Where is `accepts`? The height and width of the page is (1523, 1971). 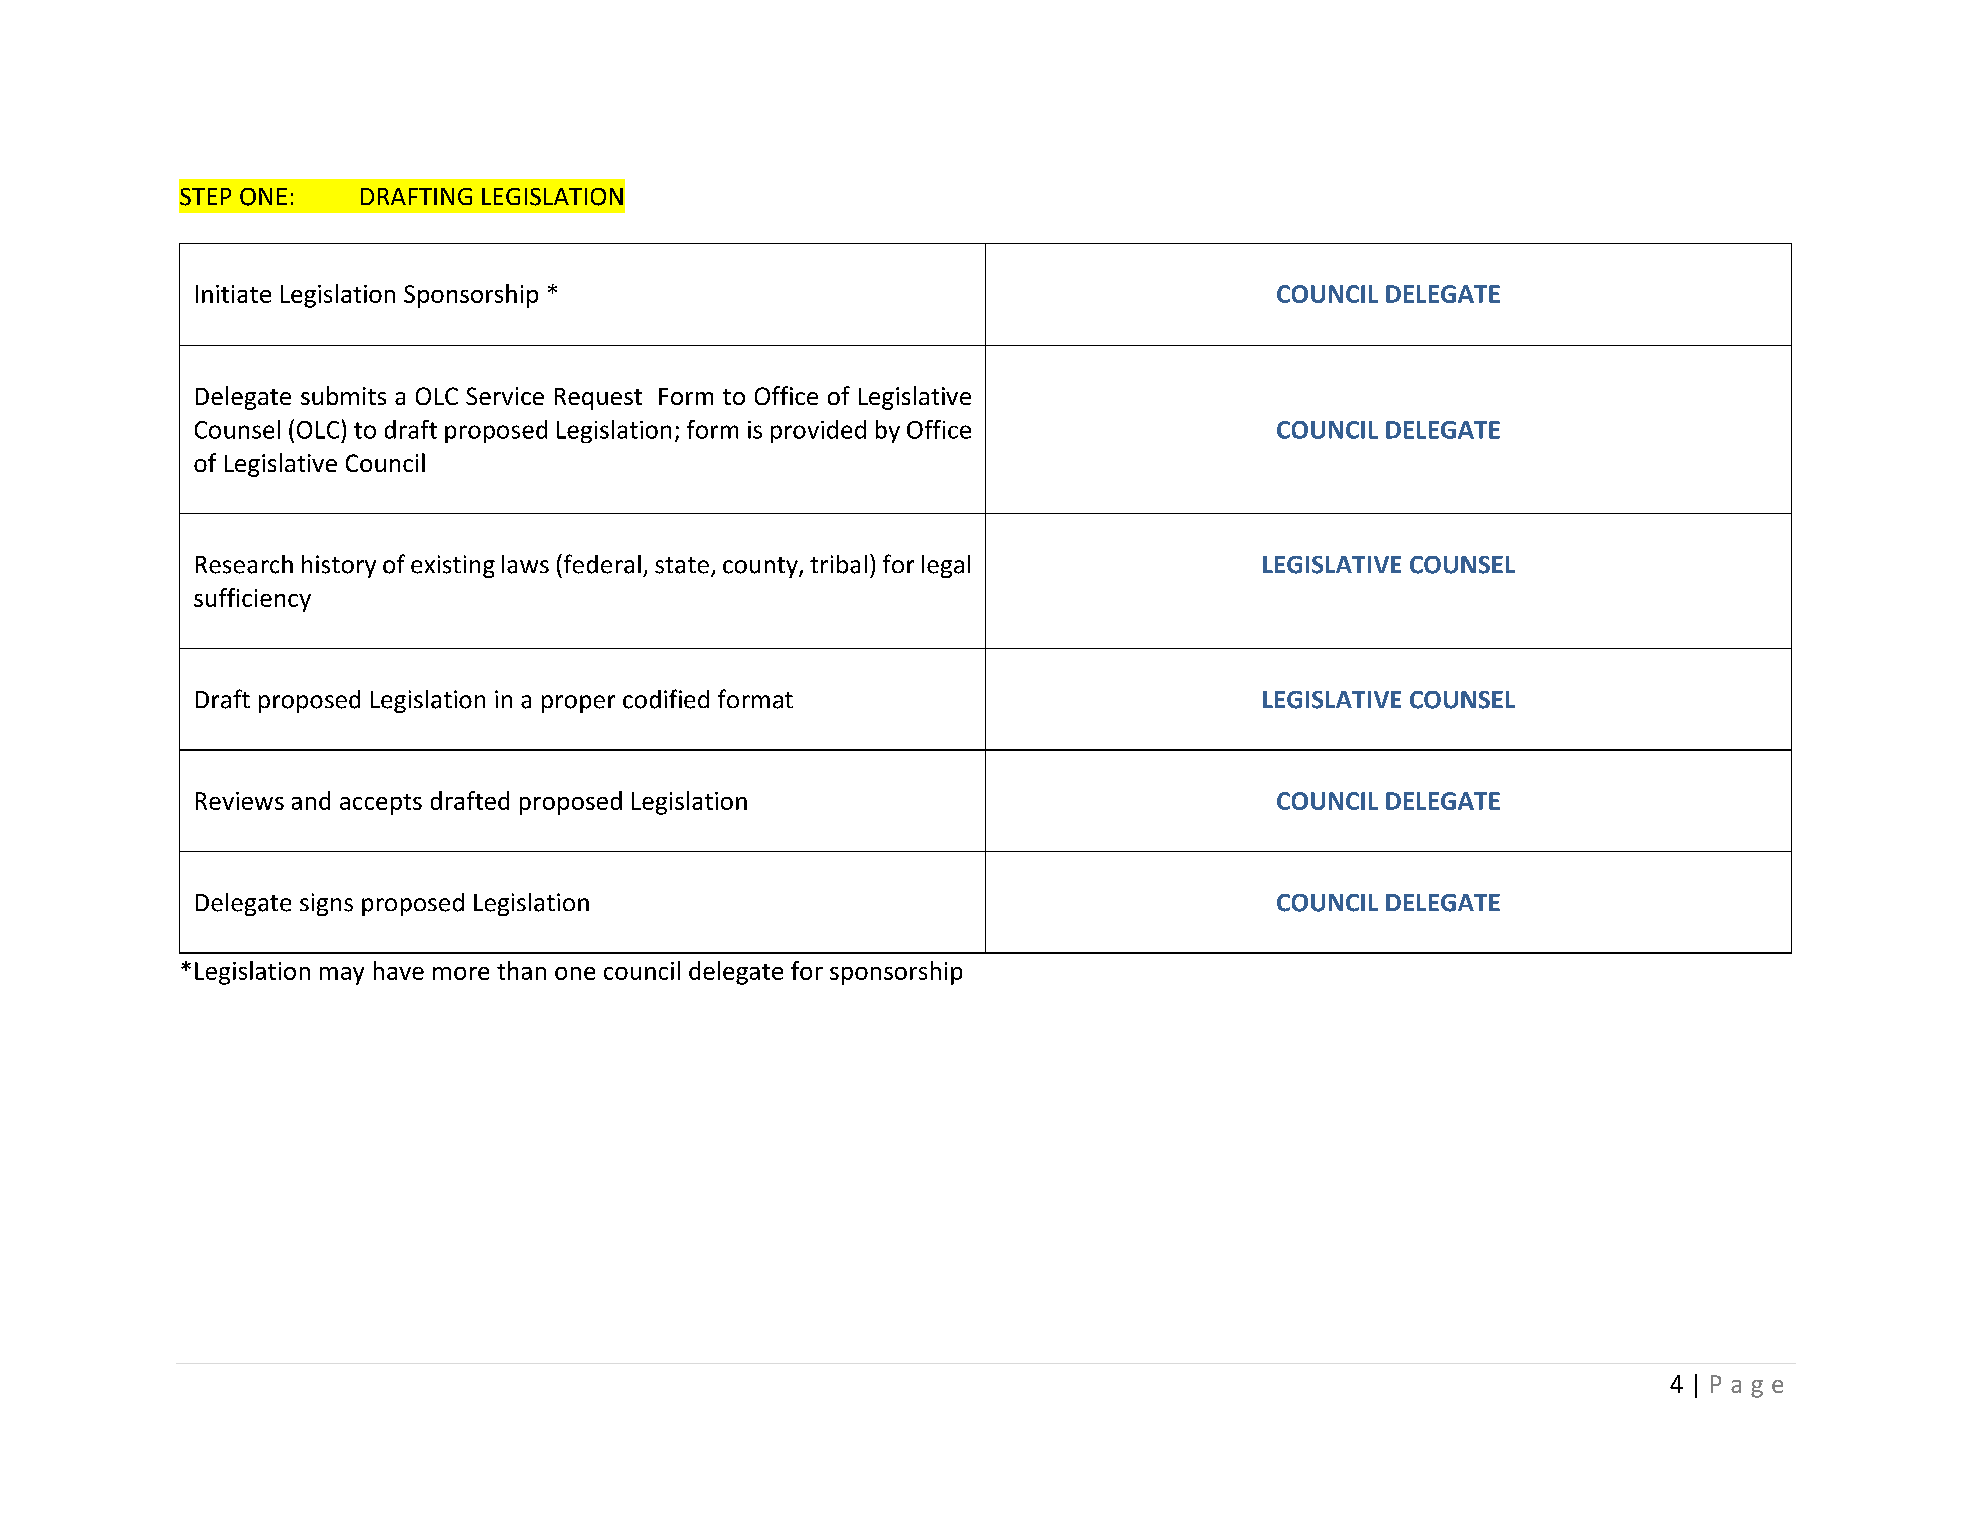
accepts is located at coordinates (381, 804).
